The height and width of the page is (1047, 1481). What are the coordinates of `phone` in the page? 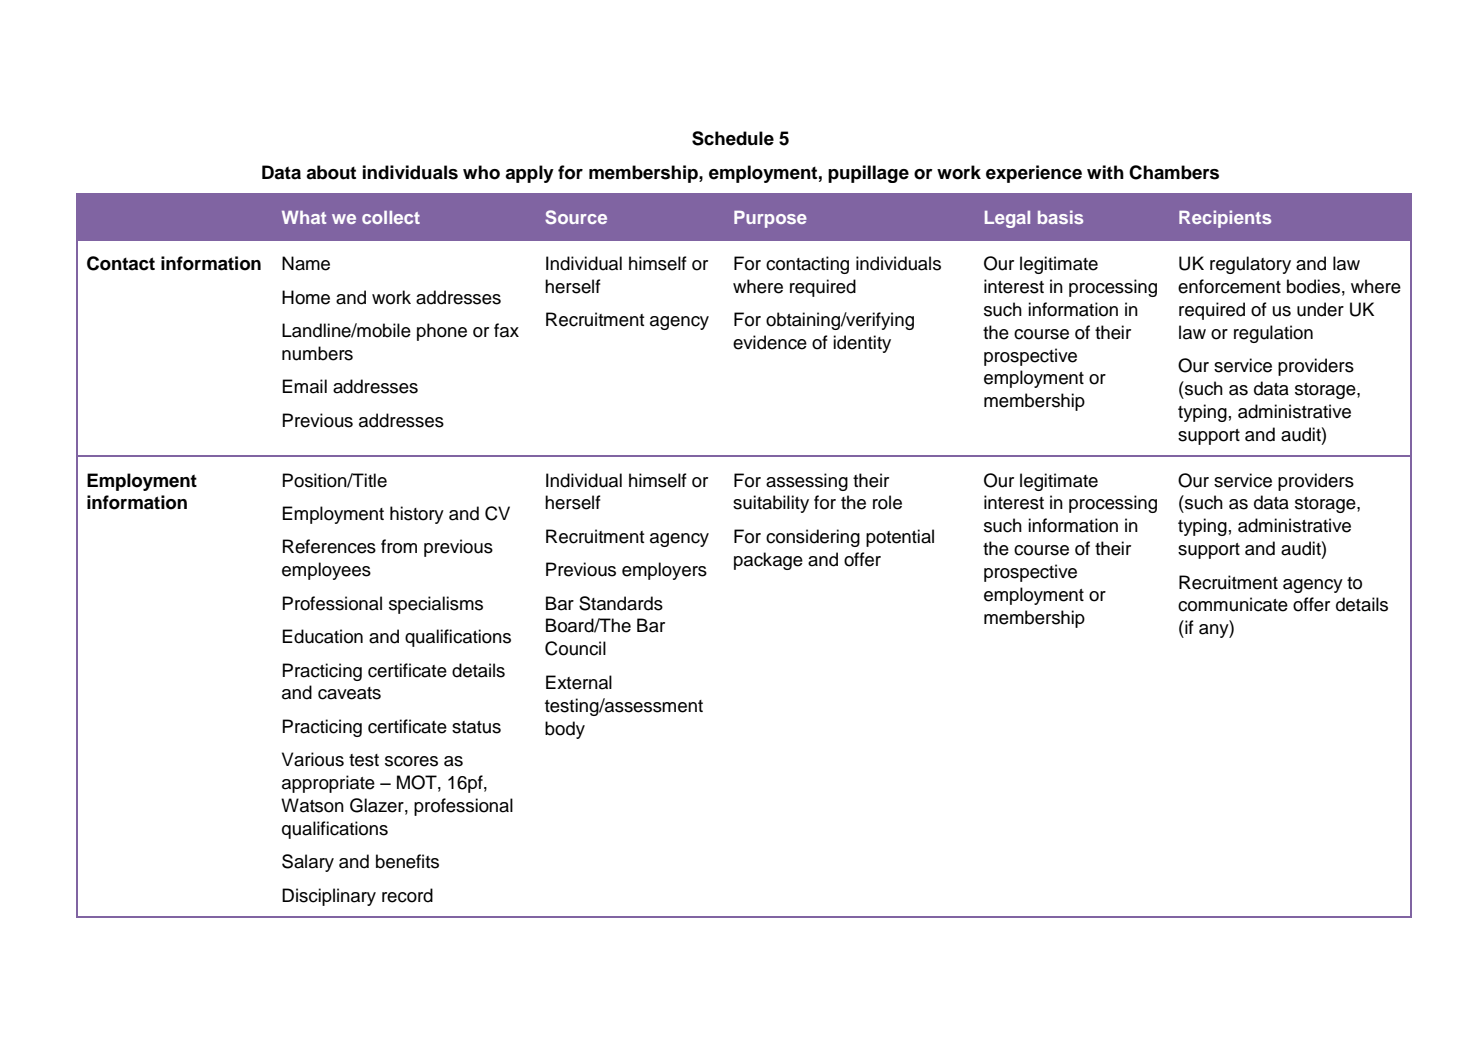 It's located at (442, 332).
